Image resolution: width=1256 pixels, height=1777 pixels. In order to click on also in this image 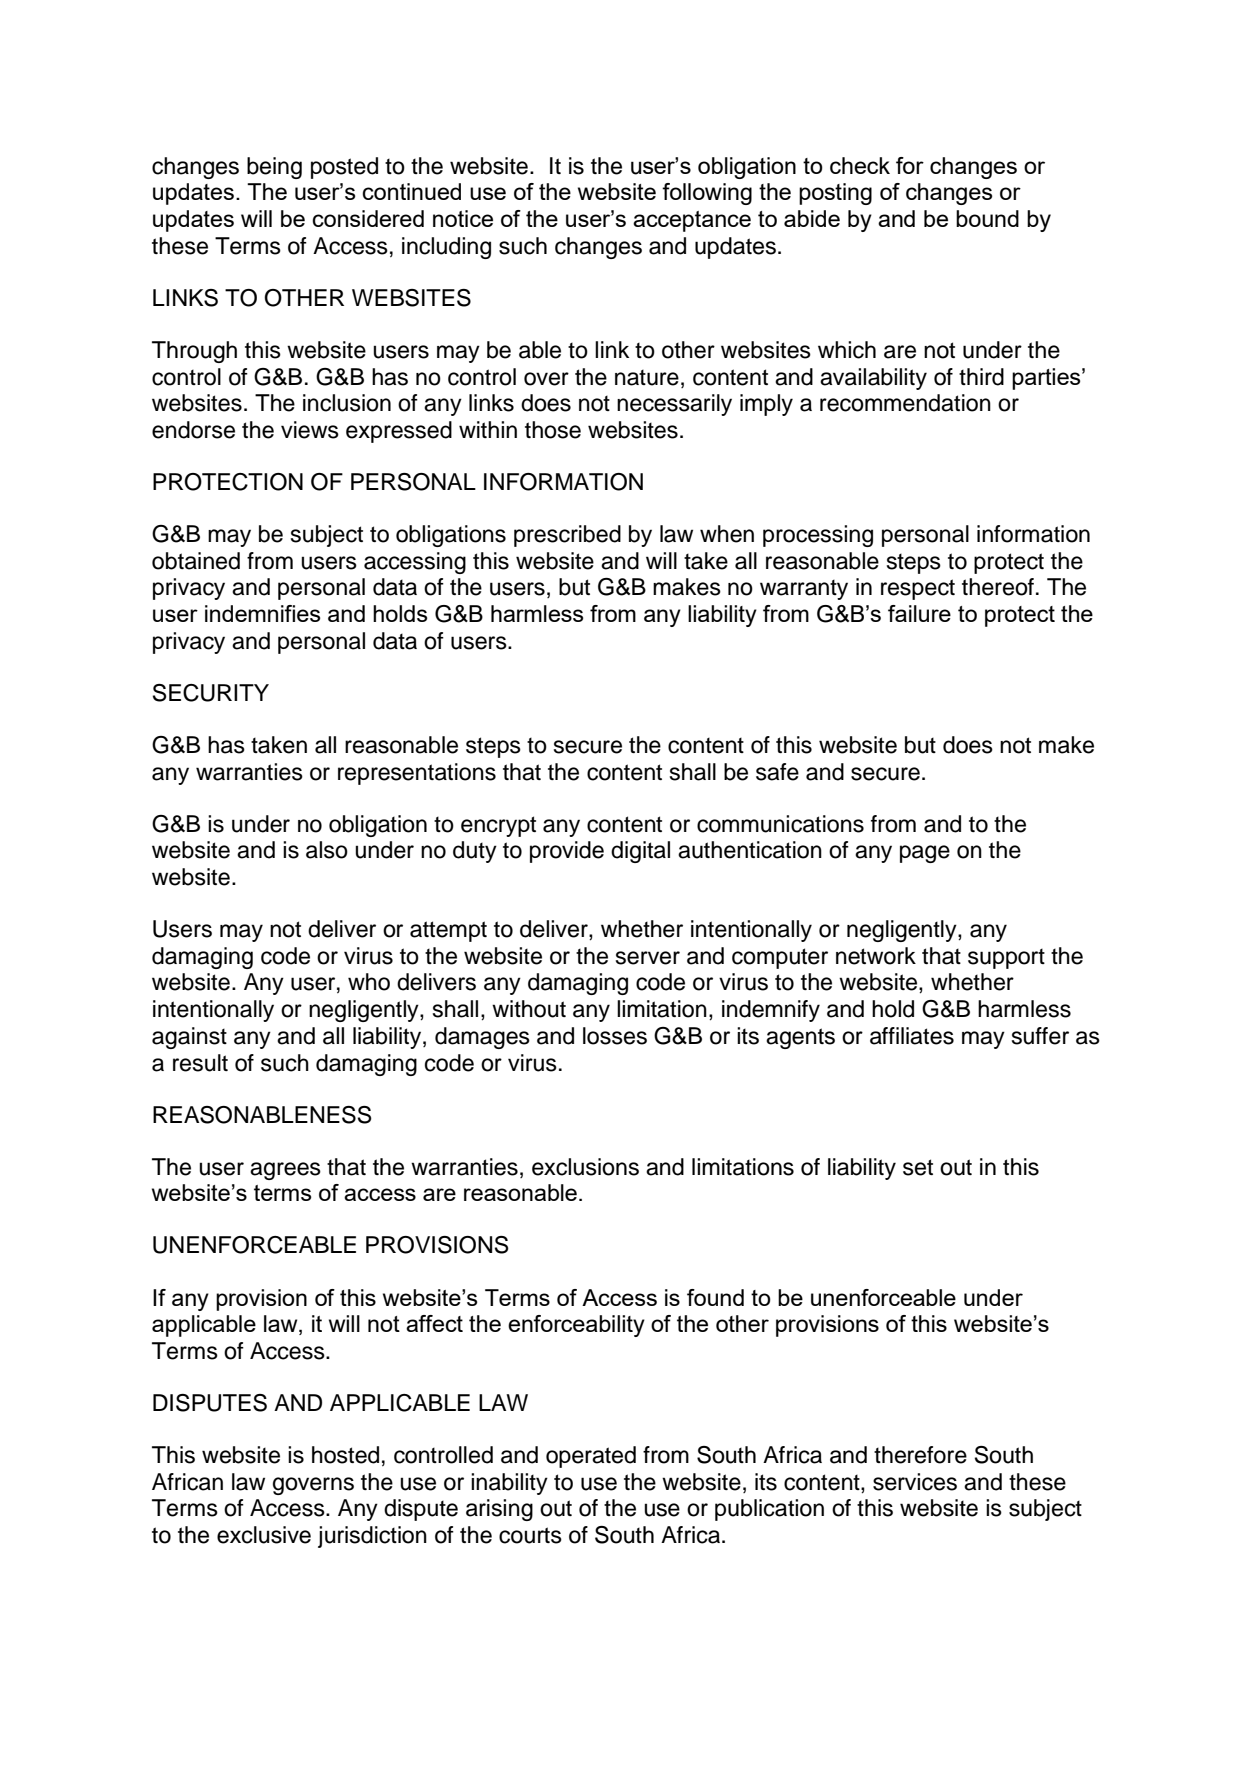, I will do `click(327, 850)`.
